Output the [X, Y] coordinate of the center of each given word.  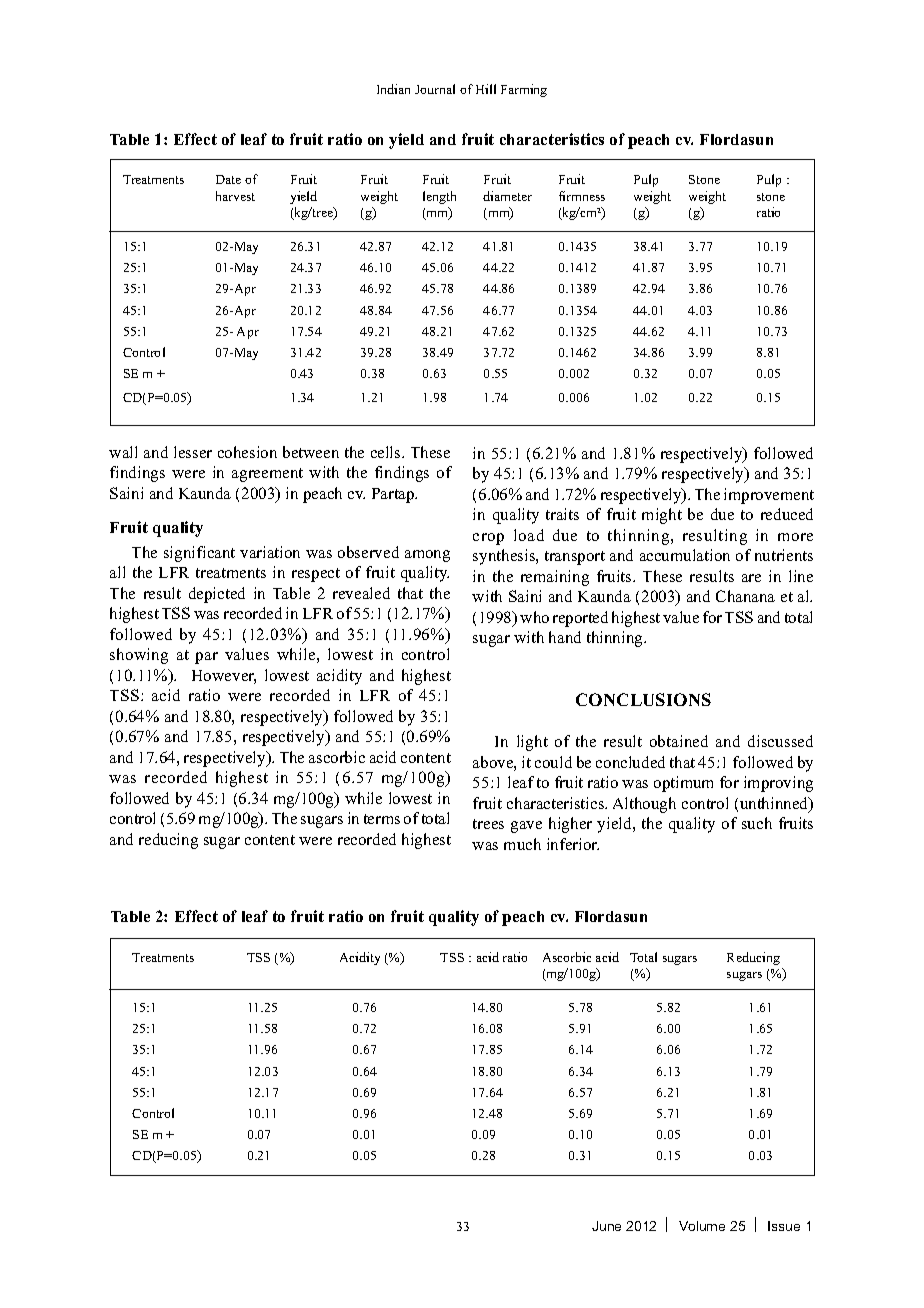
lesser [193, 452]
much [522, 844]
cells [387, 452]
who [534, 617]
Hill [486, 89]
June [606, 1226]
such [757, 823]
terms [382, 819]
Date [228, 179]
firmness [582, 196]
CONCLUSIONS [643, 699]
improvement [769, 496]
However [224, 677]
